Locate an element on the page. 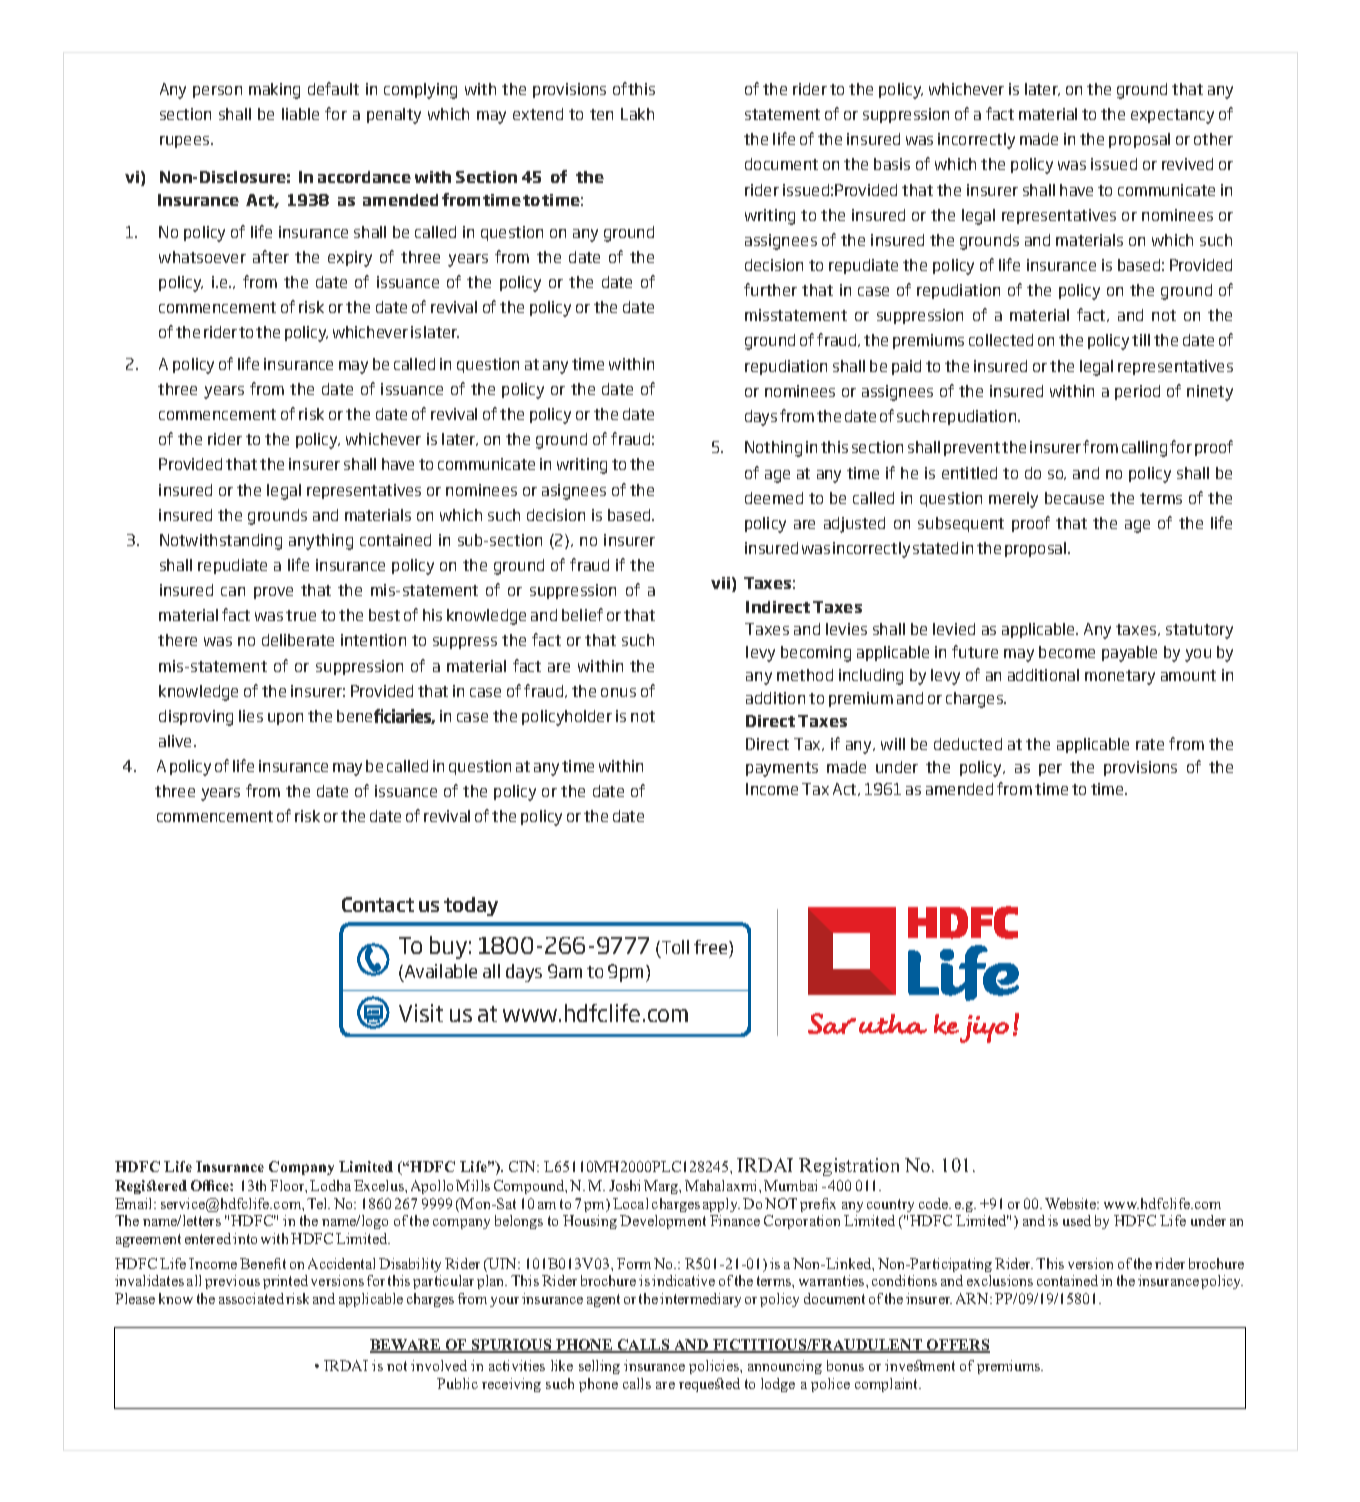  liable is located at coordinates (300, 114).
